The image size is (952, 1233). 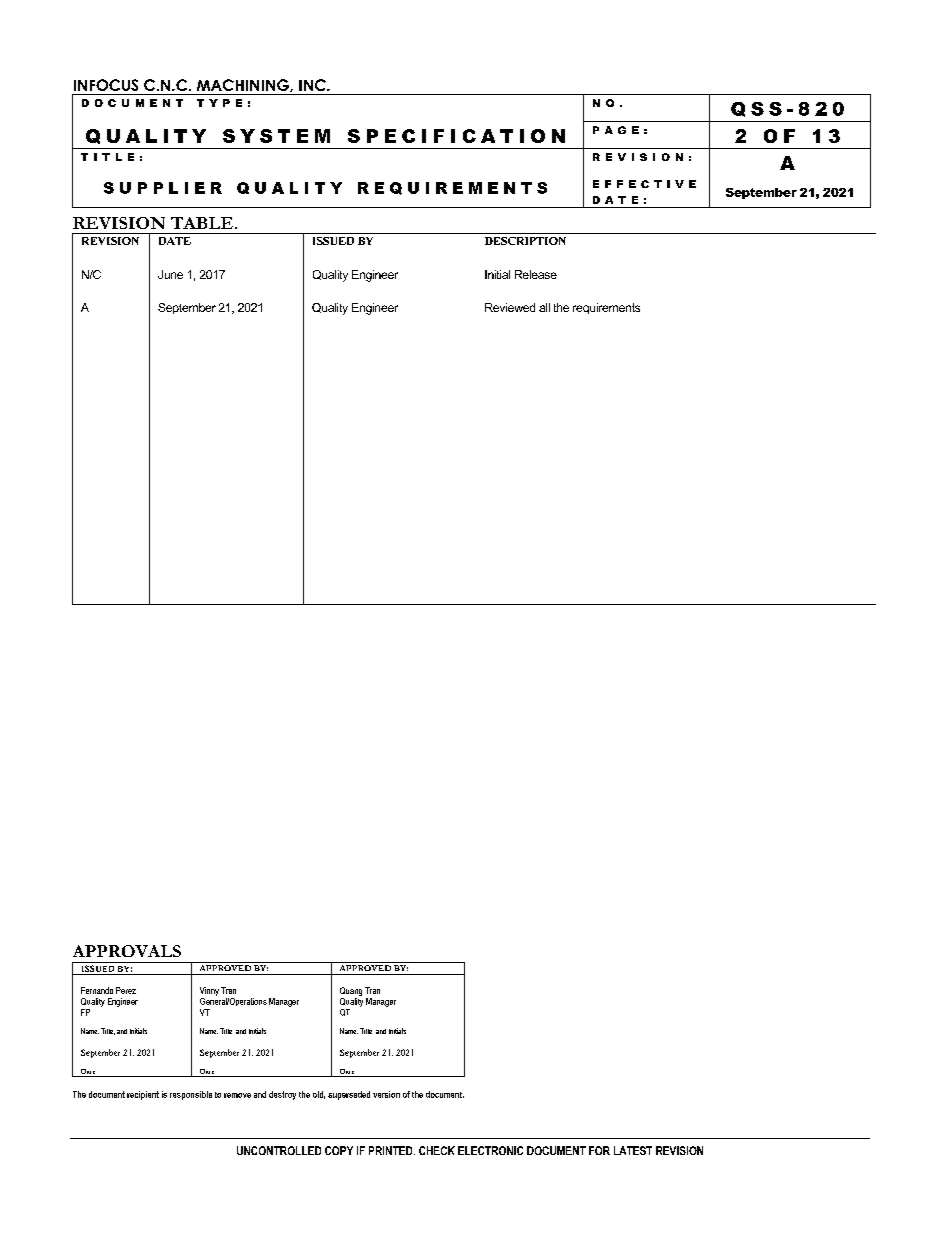 What do you see at coordinates (510, 307) in the image?
I see `Reviewed` at bounding box center [510, 307].
